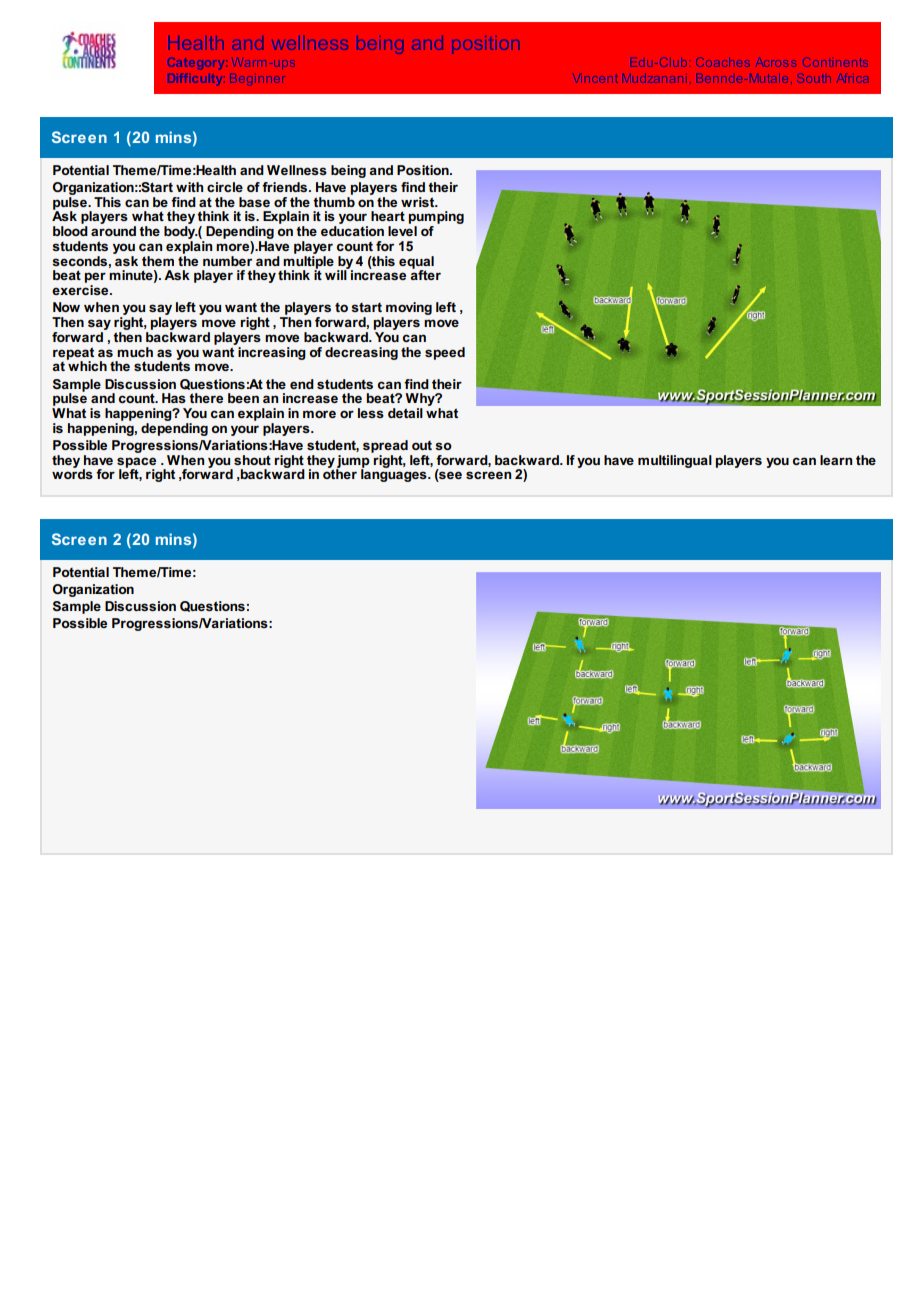  Describe the element at coordinates (395, 474) in the screenshot. I see `languages` at that location.
